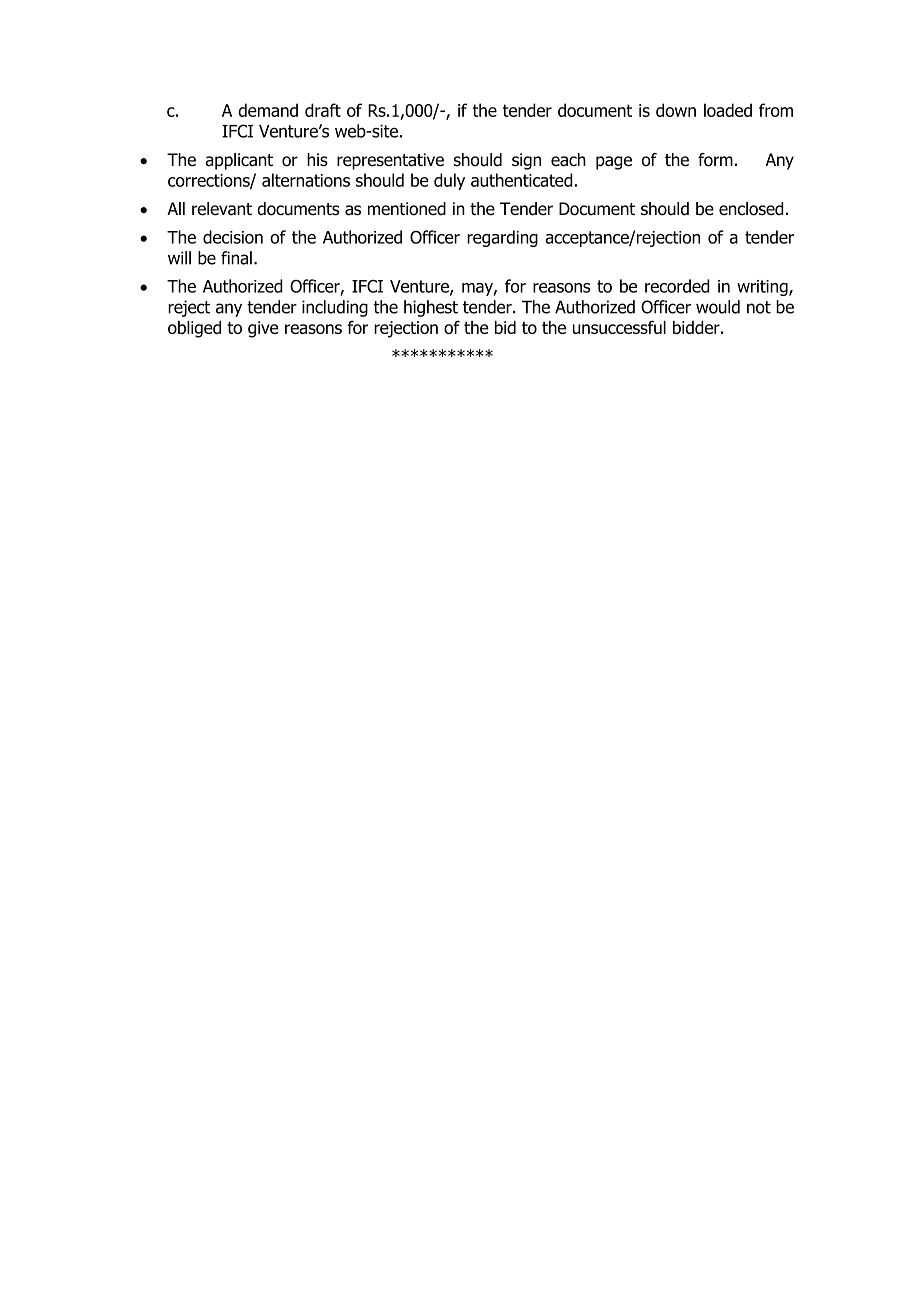 The image size is (924, 1308). What do you see at coordinates (431, 308) in the document?
I see `highest` at bounding box center [431, 308].
